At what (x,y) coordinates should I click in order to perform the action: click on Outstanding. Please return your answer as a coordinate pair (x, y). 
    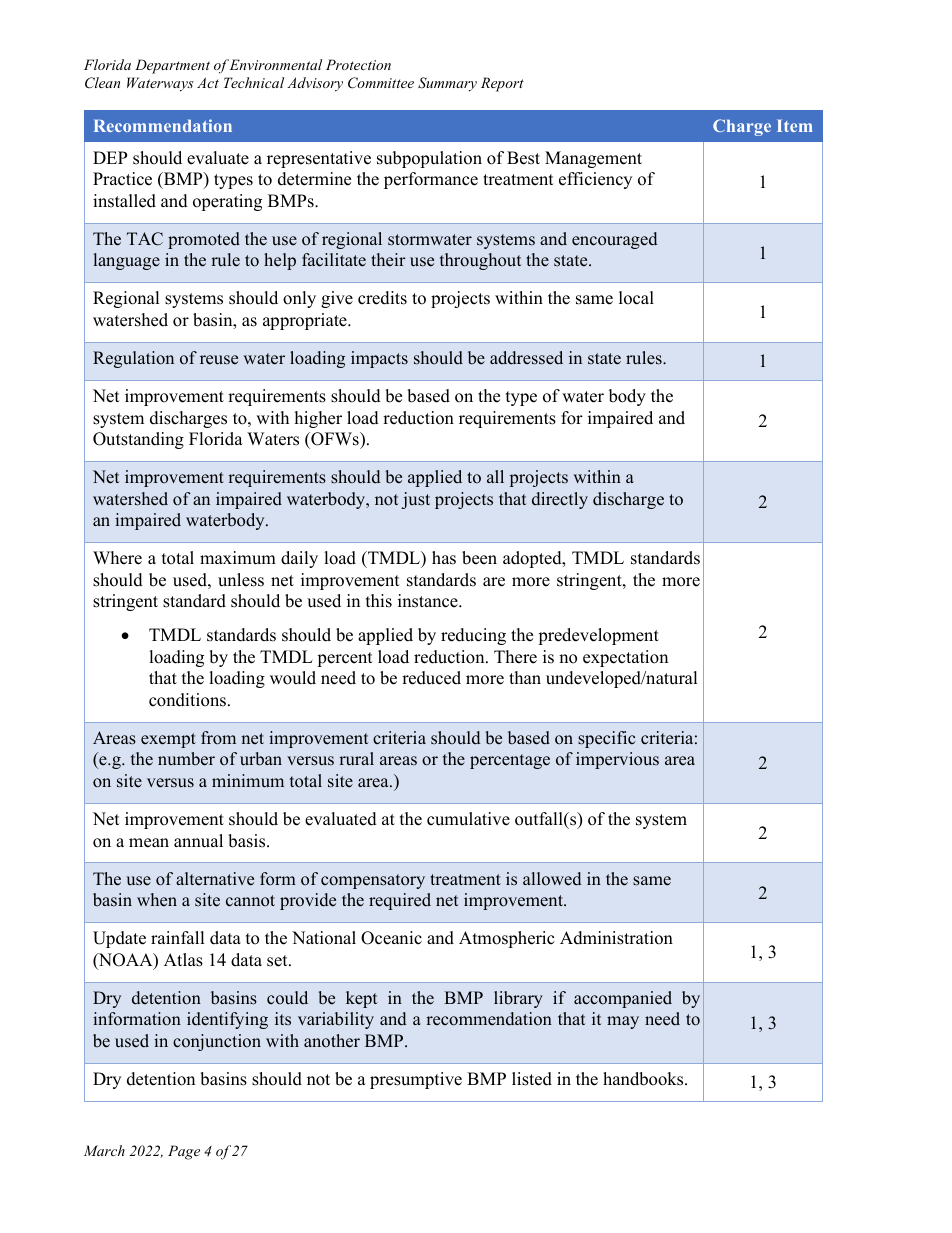
    Looking at the image, I should click on (138, 440).
